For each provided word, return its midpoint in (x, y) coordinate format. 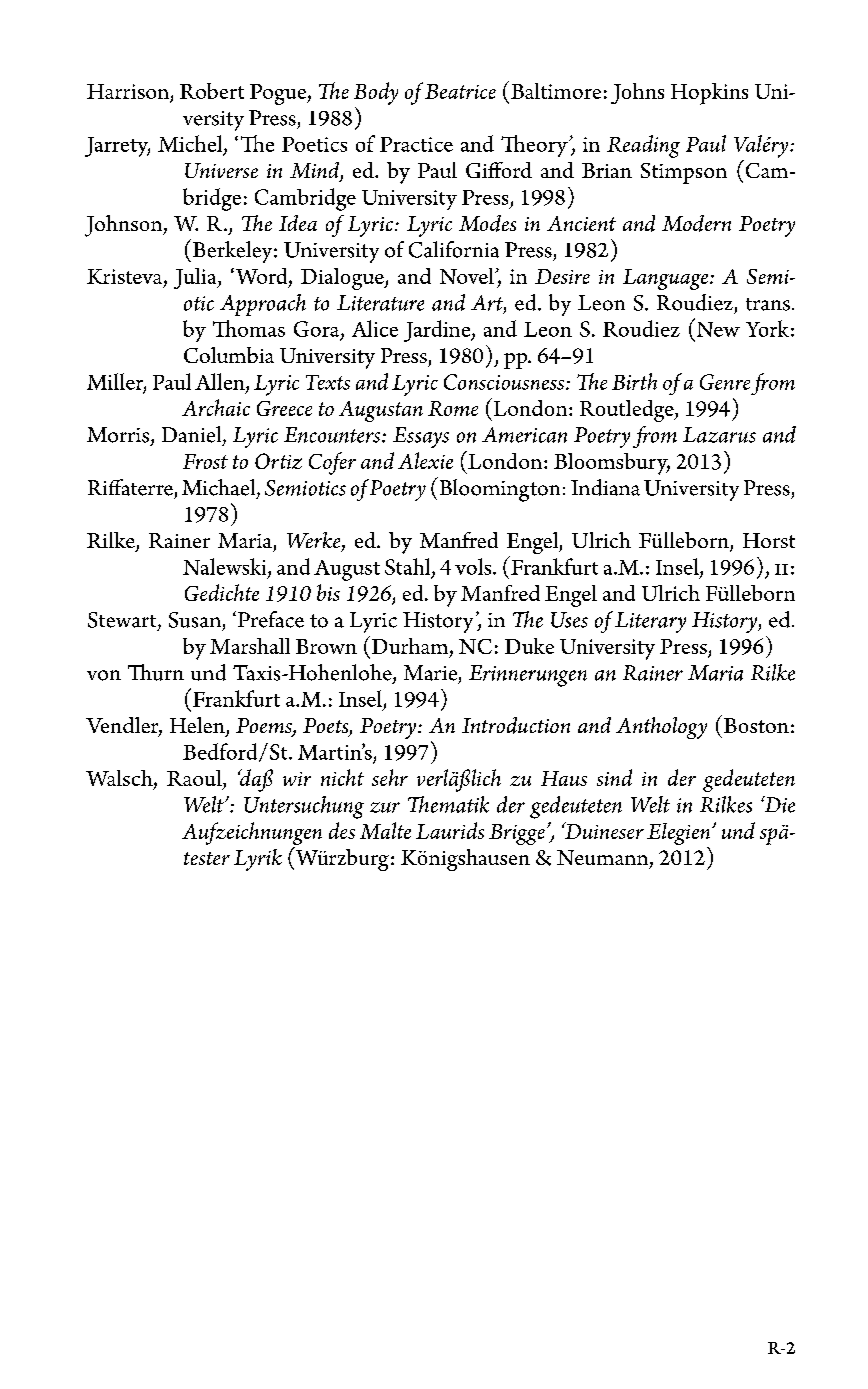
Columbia (229, 355)
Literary (650, 622)
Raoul (195, 779)
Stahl (409, 567)
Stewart (123, 621)
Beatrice (460, 91)
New (717, 328)
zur (385, 807)
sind (614, 777)
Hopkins (709, 94)
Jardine (438, 331)
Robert (212, 91)
